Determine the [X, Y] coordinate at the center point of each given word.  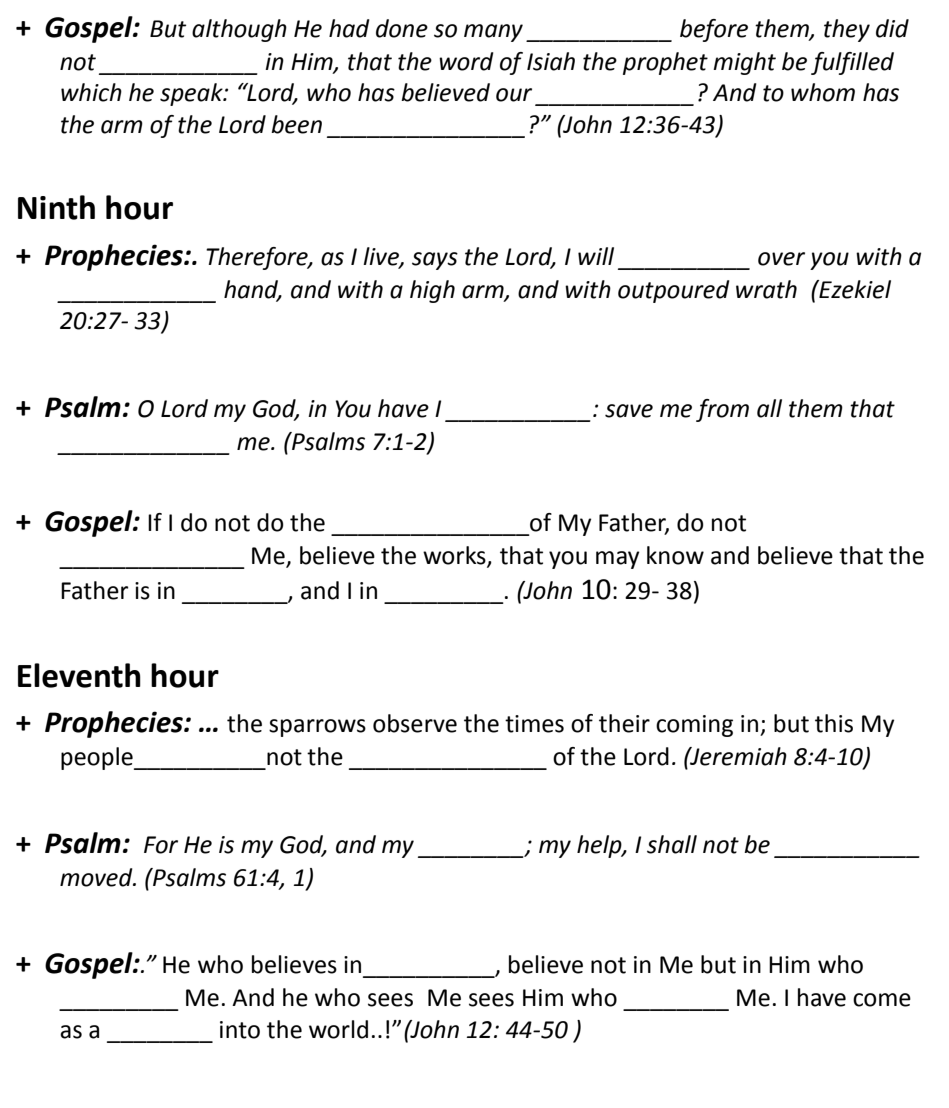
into [240, 1030]
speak [192, 94]
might [744, 63]
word [466, 61]
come [882, 1000]
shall [672, 844]
